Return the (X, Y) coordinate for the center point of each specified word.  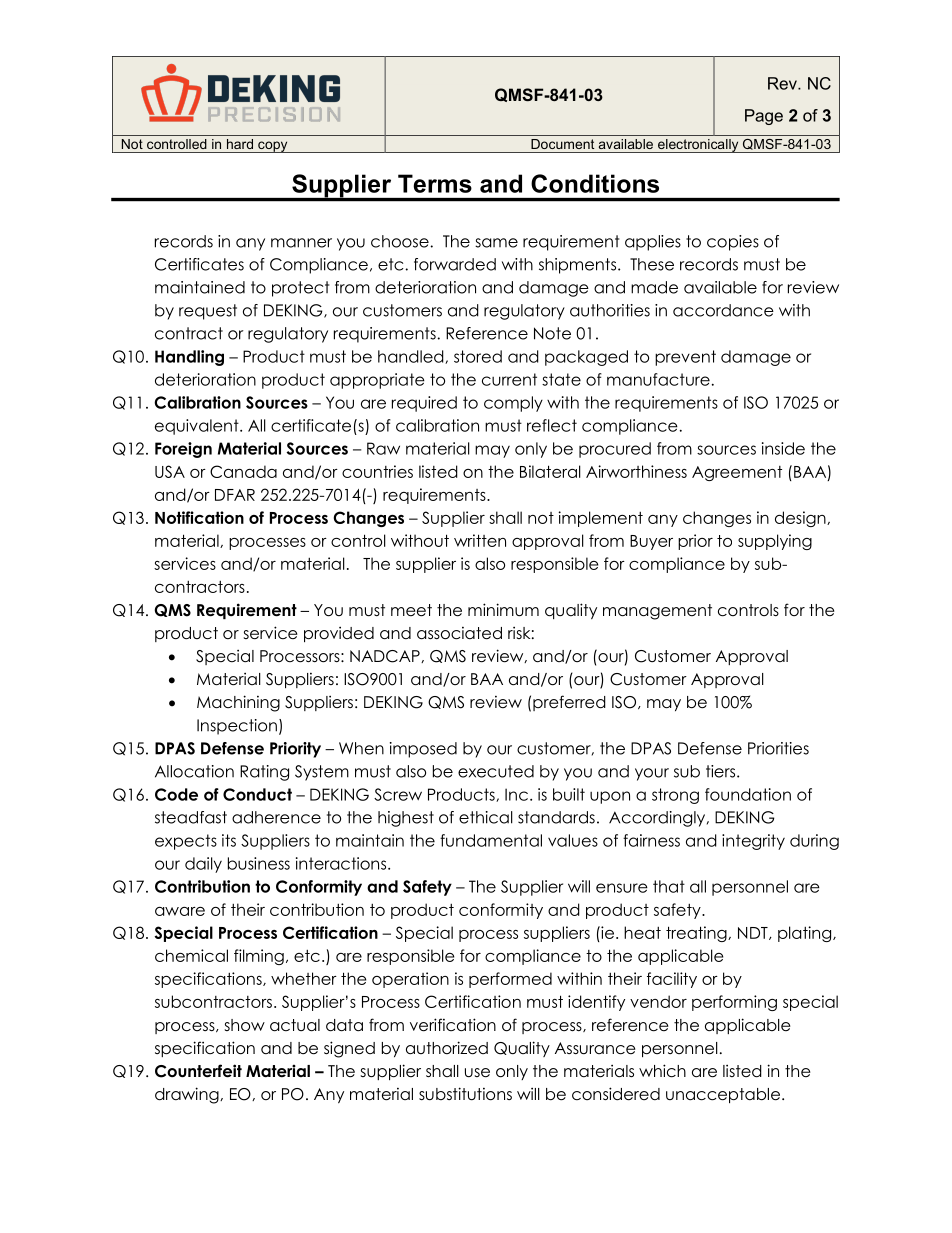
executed (496, 771)
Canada (243, 471)
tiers (722, 771)
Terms (435, 183)
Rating (264, 773)
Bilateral (550, 471)
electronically (698, 146)
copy (273, 147)
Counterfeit (198, 1071)
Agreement (737, 473)
